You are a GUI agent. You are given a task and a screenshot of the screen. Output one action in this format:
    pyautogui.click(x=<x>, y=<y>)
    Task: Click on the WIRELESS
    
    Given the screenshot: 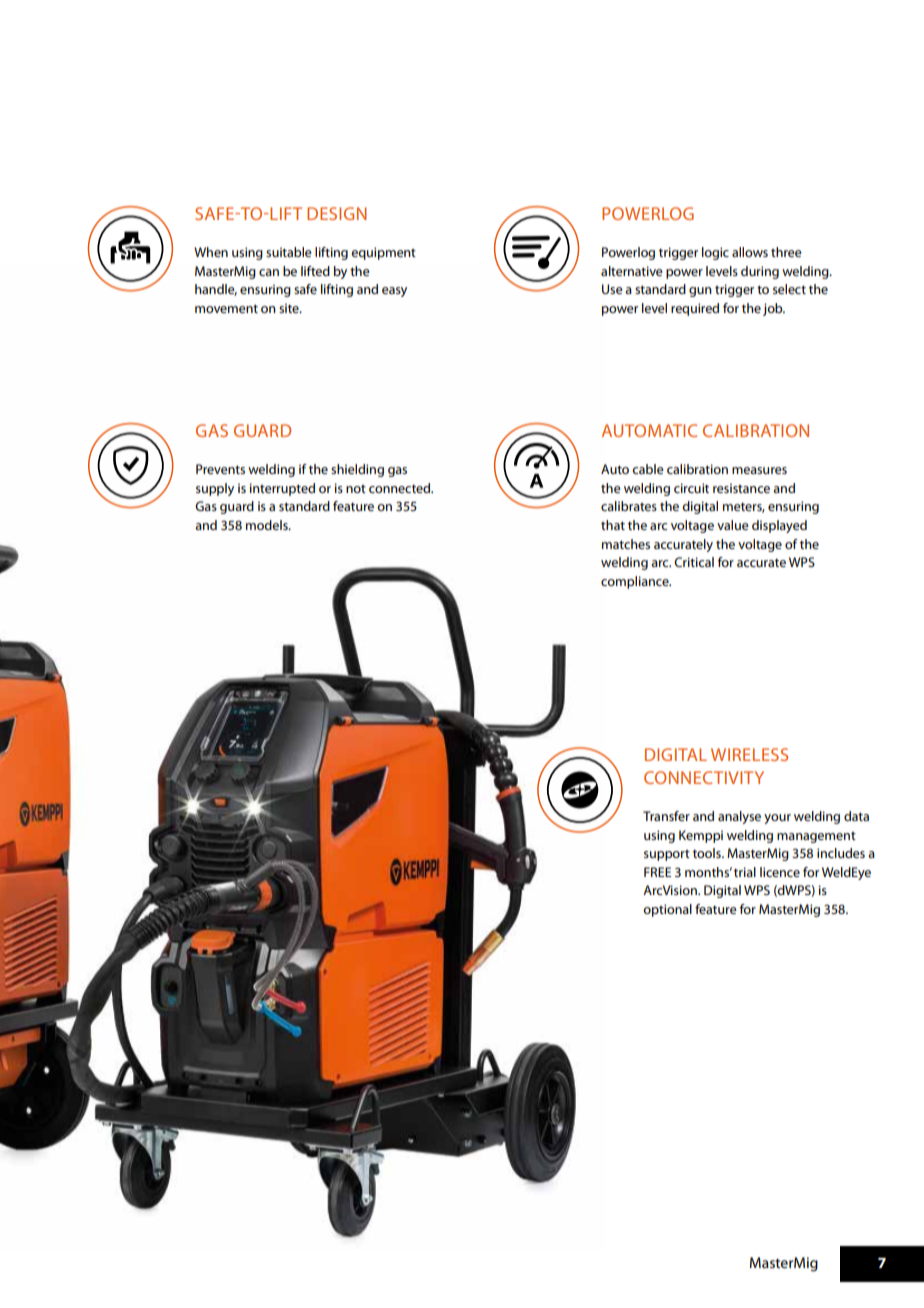 What is the action you would take?
    pyautogui.click(x=749, y=754)
